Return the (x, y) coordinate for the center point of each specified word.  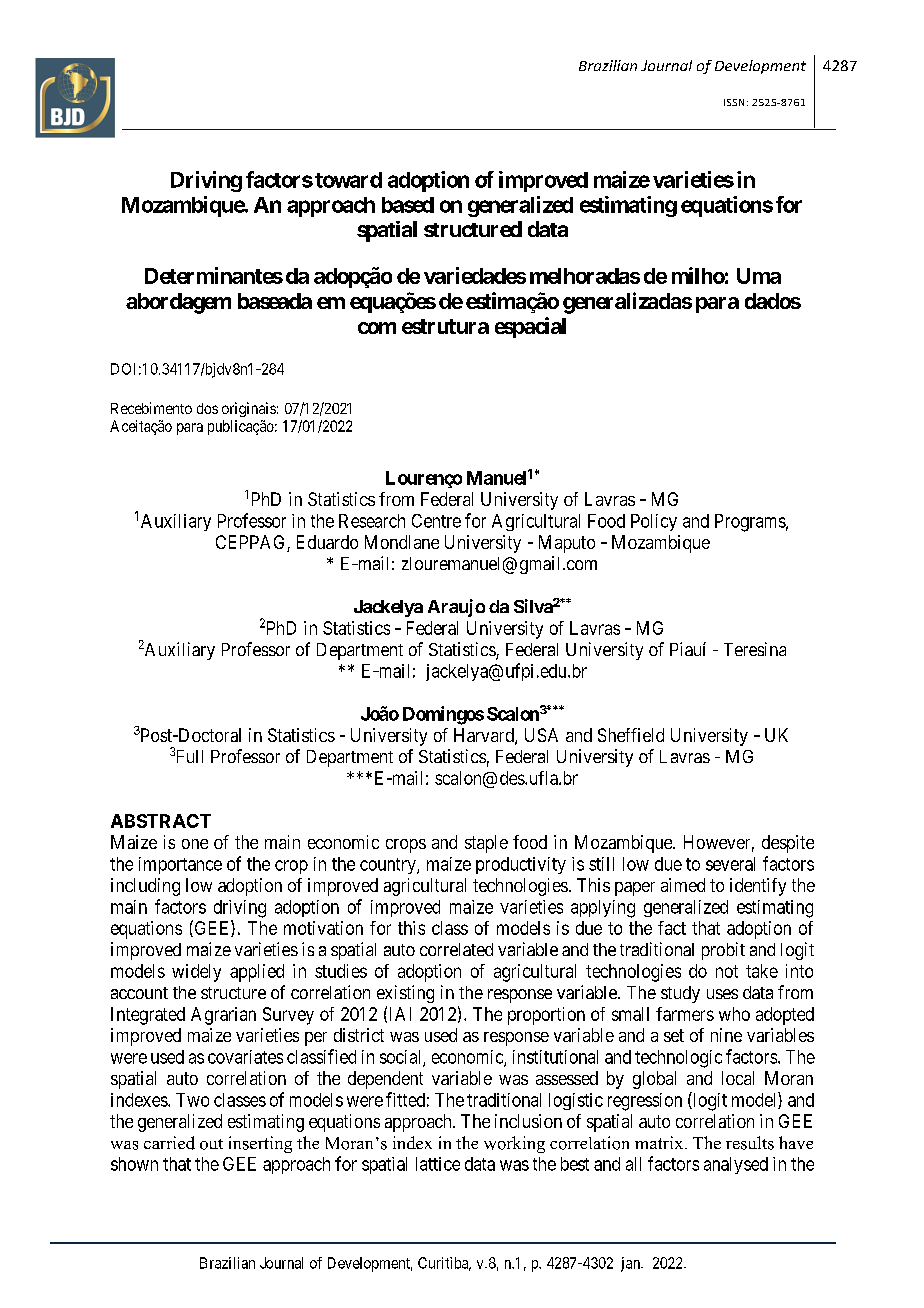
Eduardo (327, 542)
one (195, 844)
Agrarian (223, 1016)
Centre (436, 521)
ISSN (734, 102)
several (730, 864)
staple (486, 844)
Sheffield (631, 735)
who (734, 1014)
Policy (654, 522)
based (408, 205)
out (211, 1144)
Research (372, 521)
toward (348, 180)
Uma (759, 276)
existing (405, 994)
